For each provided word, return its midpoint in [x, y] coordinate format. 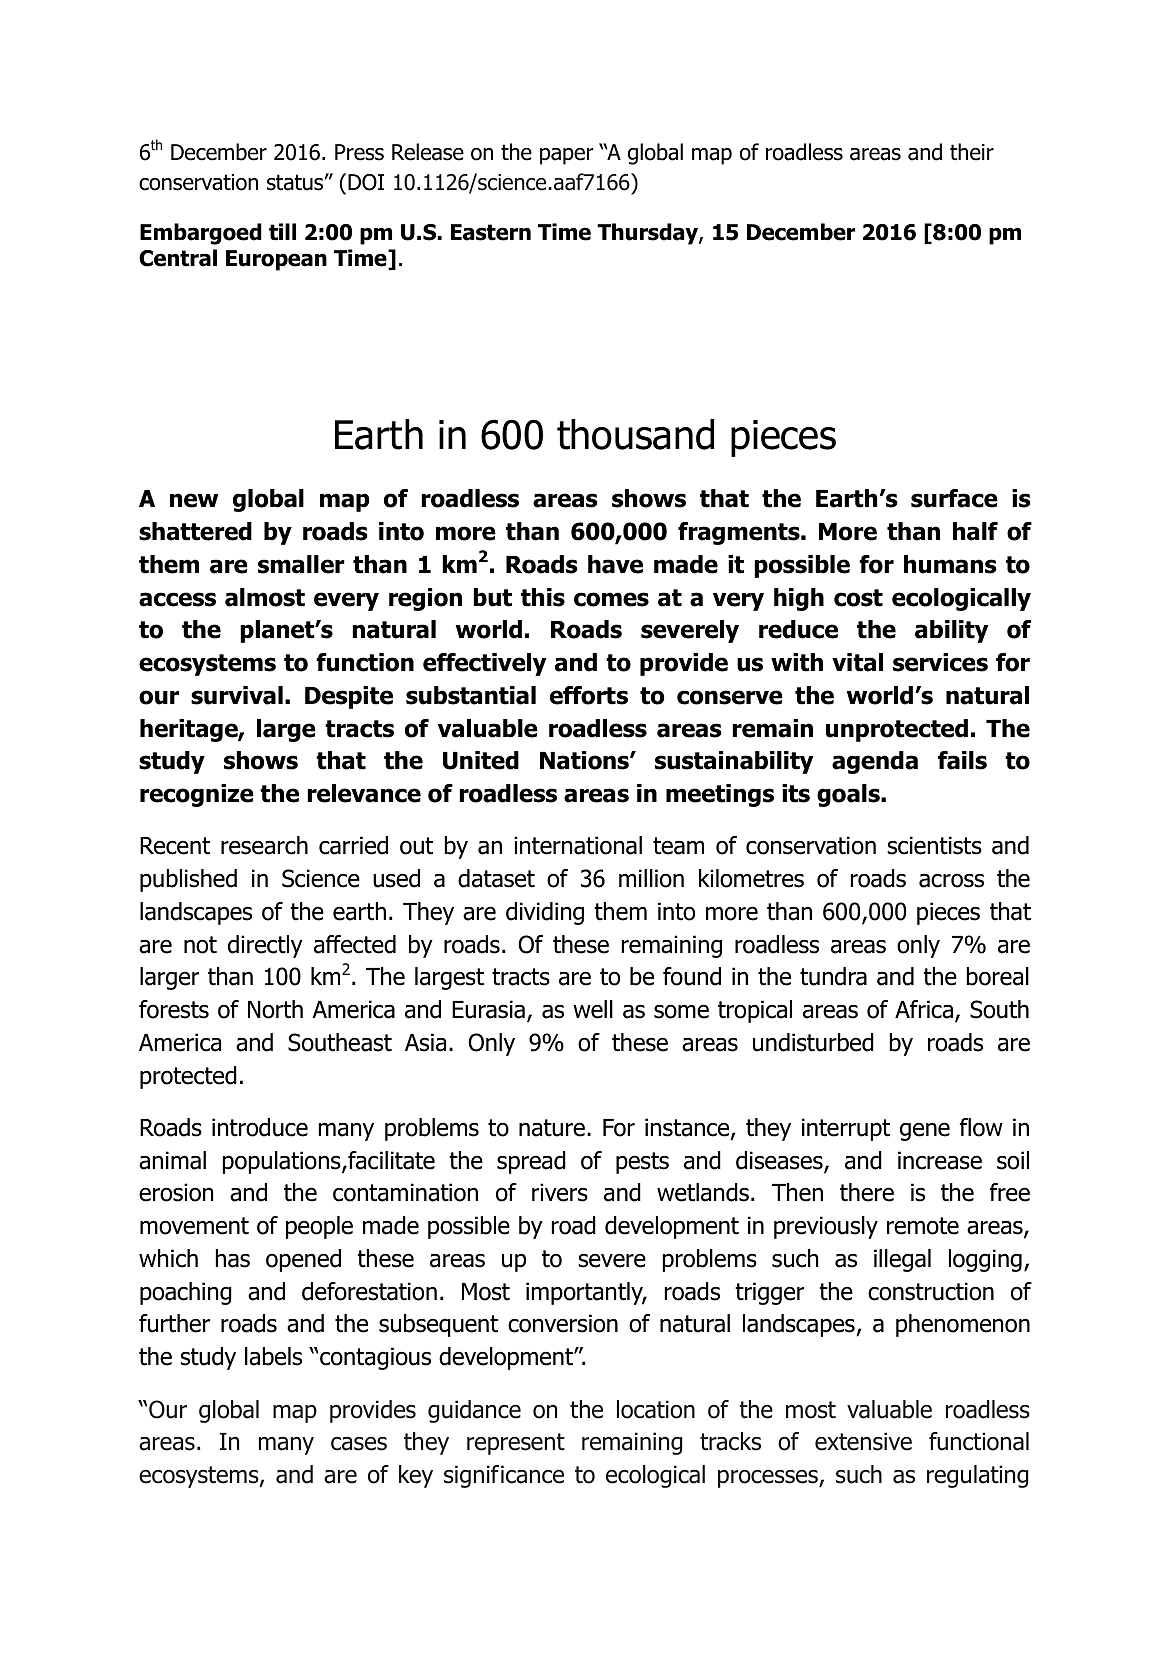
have [615, 564]
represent [516, 1444]
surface [954, 498]
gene [925, 1131]
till [282, 232]
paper [567, 156]
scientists [934, 845]
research [264, 845]
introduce [260, 1127]
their [972, 152]
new [194, 500]
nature [552, 1128]
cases [359, 1444]
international [578, 845]
